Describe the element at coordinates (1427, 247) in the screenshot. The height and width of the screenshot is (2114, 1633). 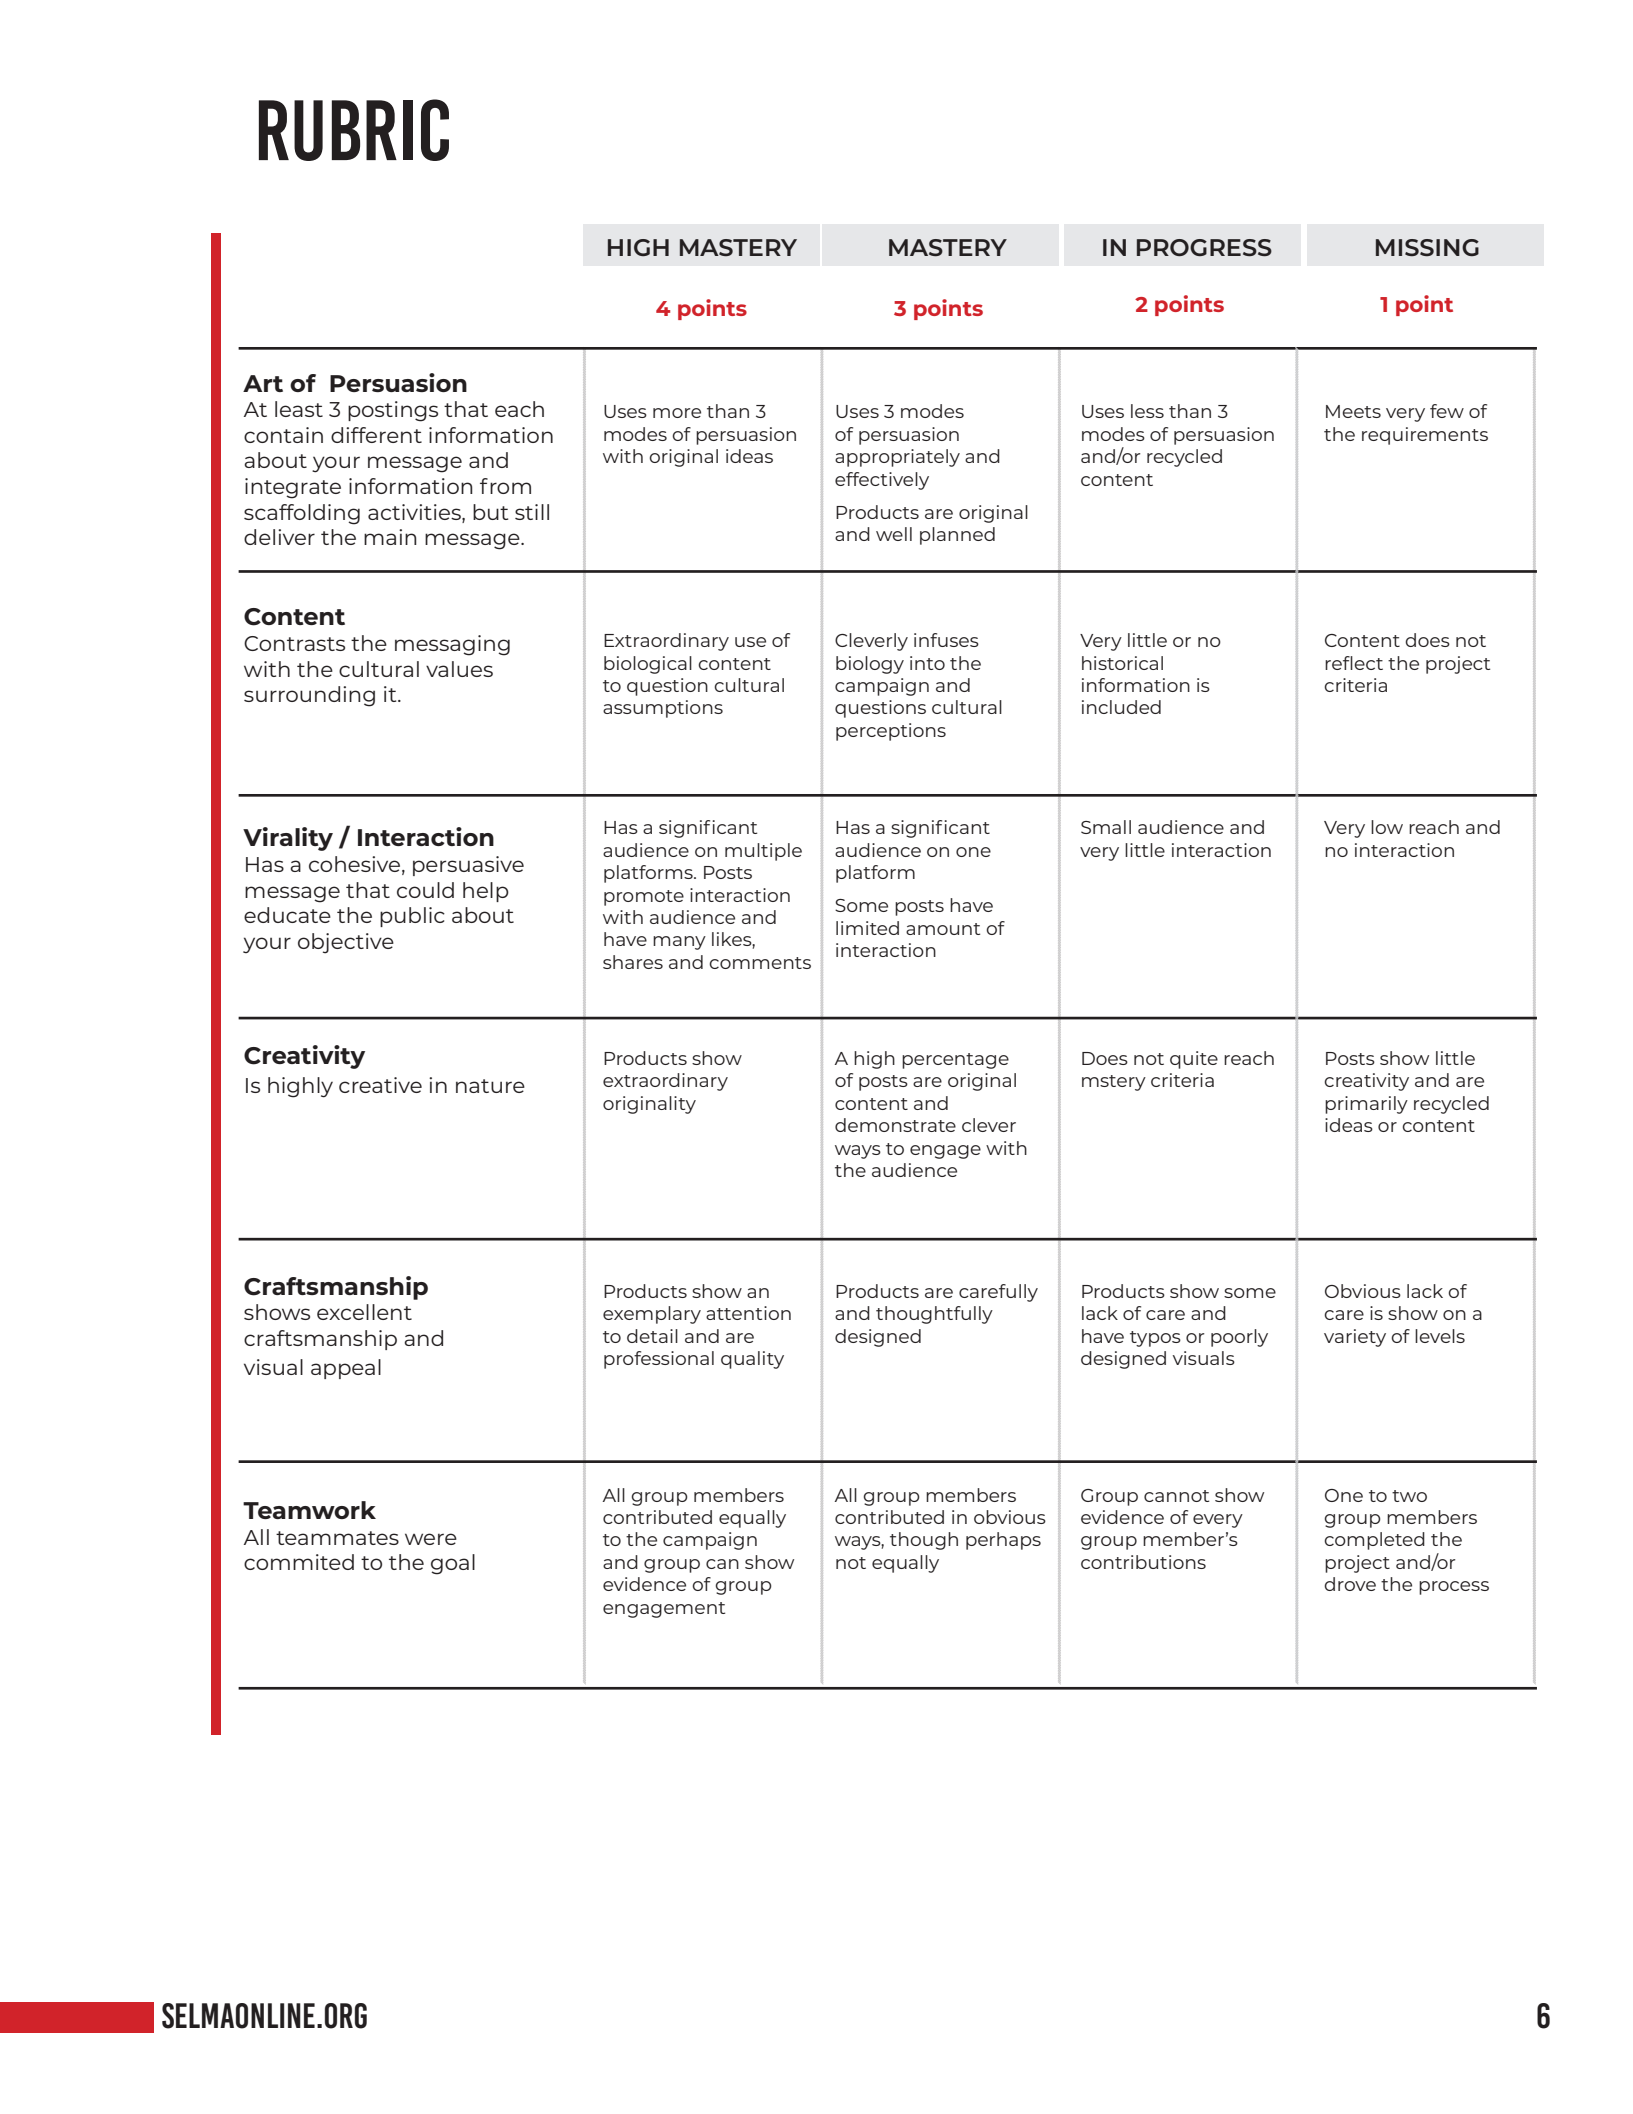
I see `MISSING` at that location.
